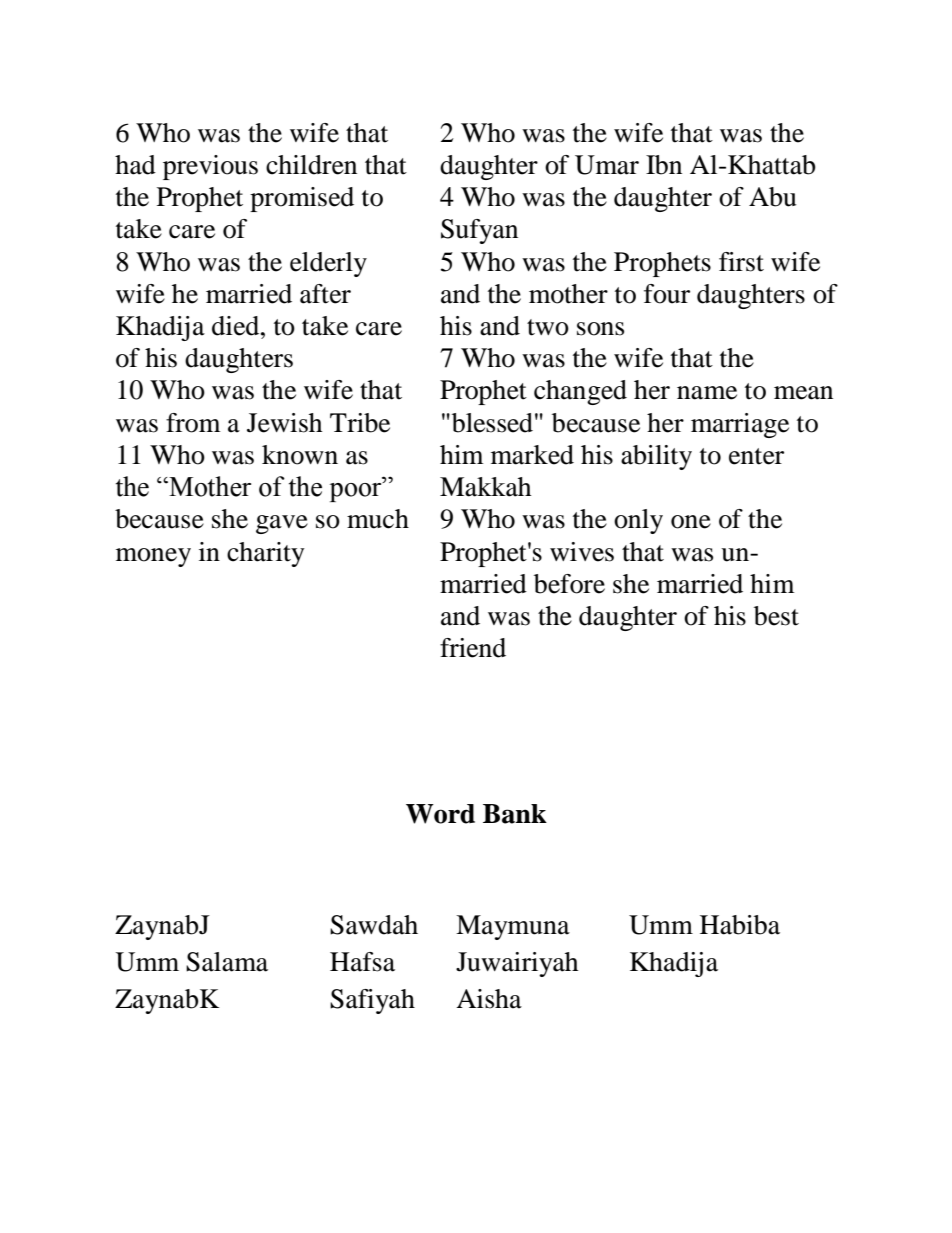 The height and width of the page is (1233, 952). Describe the element at coordinates (193, 423) in the page. I see `from` at that location.
